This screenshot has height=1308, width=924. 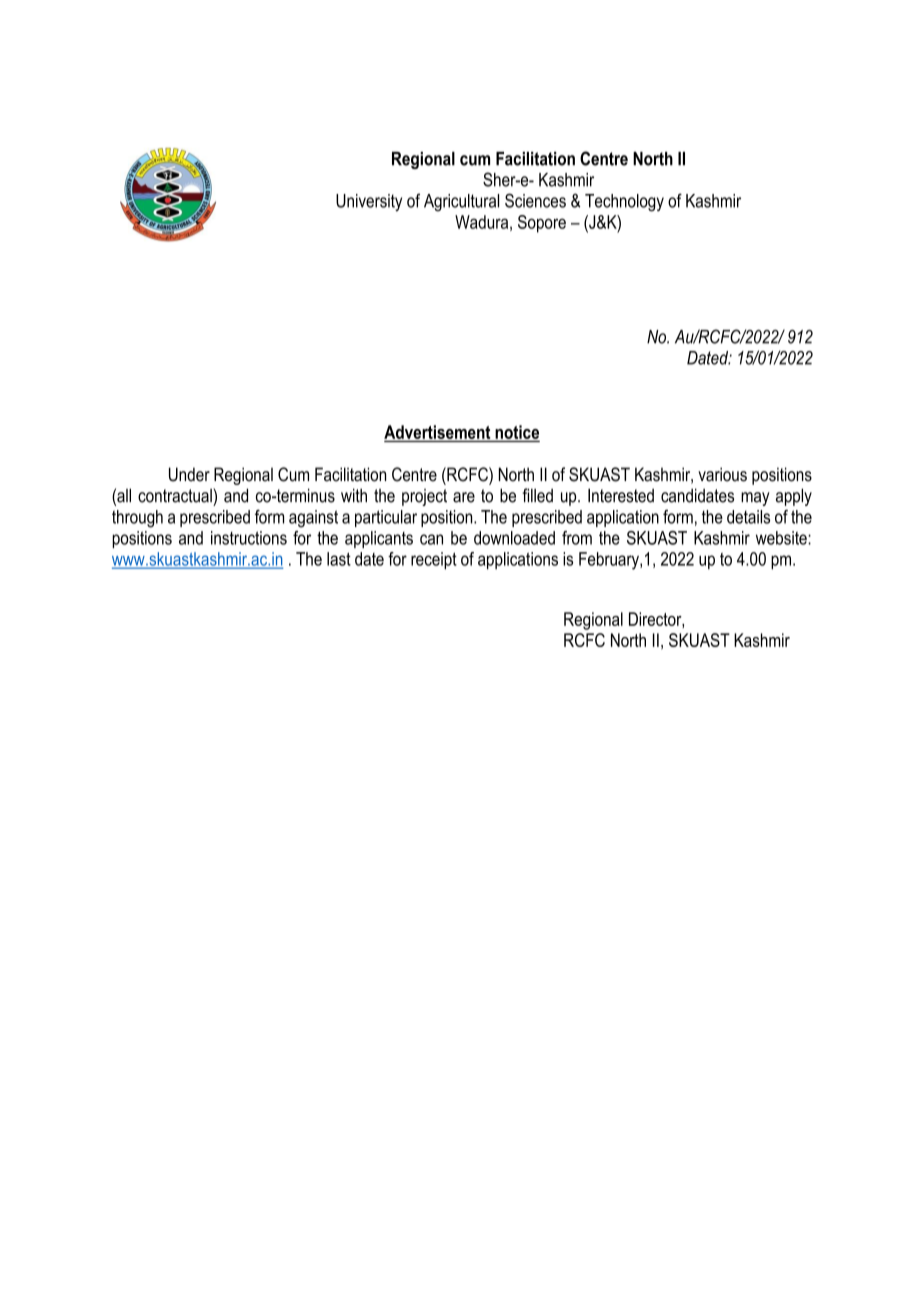 I want to click on notice, so click(x=516, y=433).
